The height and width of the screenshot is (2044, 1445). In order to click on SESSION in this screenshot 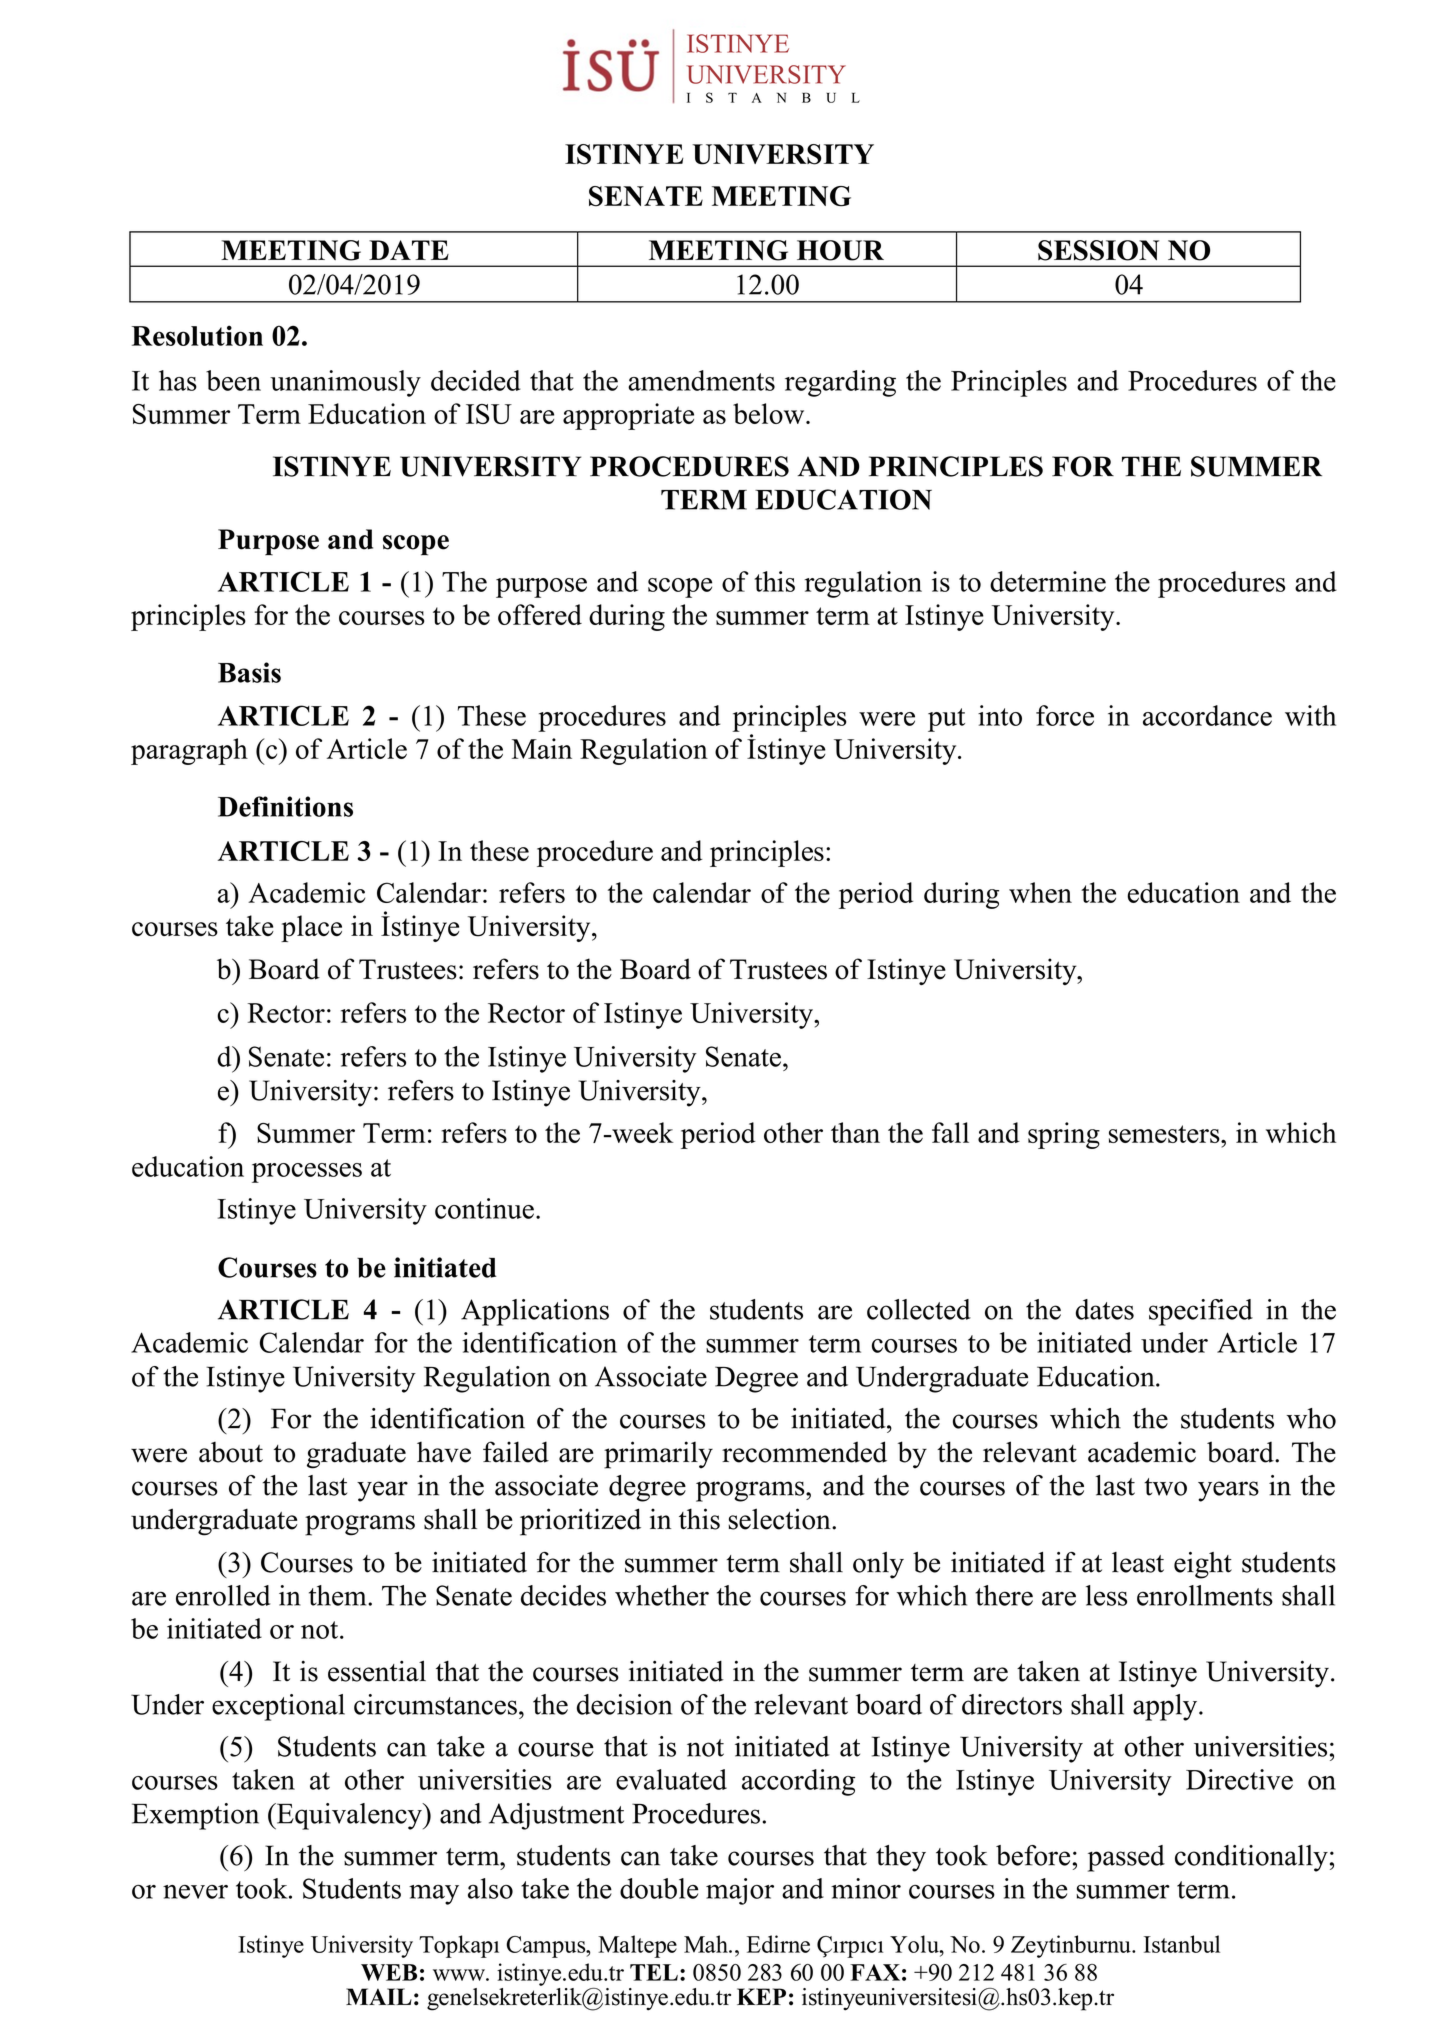, I will do `click(1098, 250)`.
